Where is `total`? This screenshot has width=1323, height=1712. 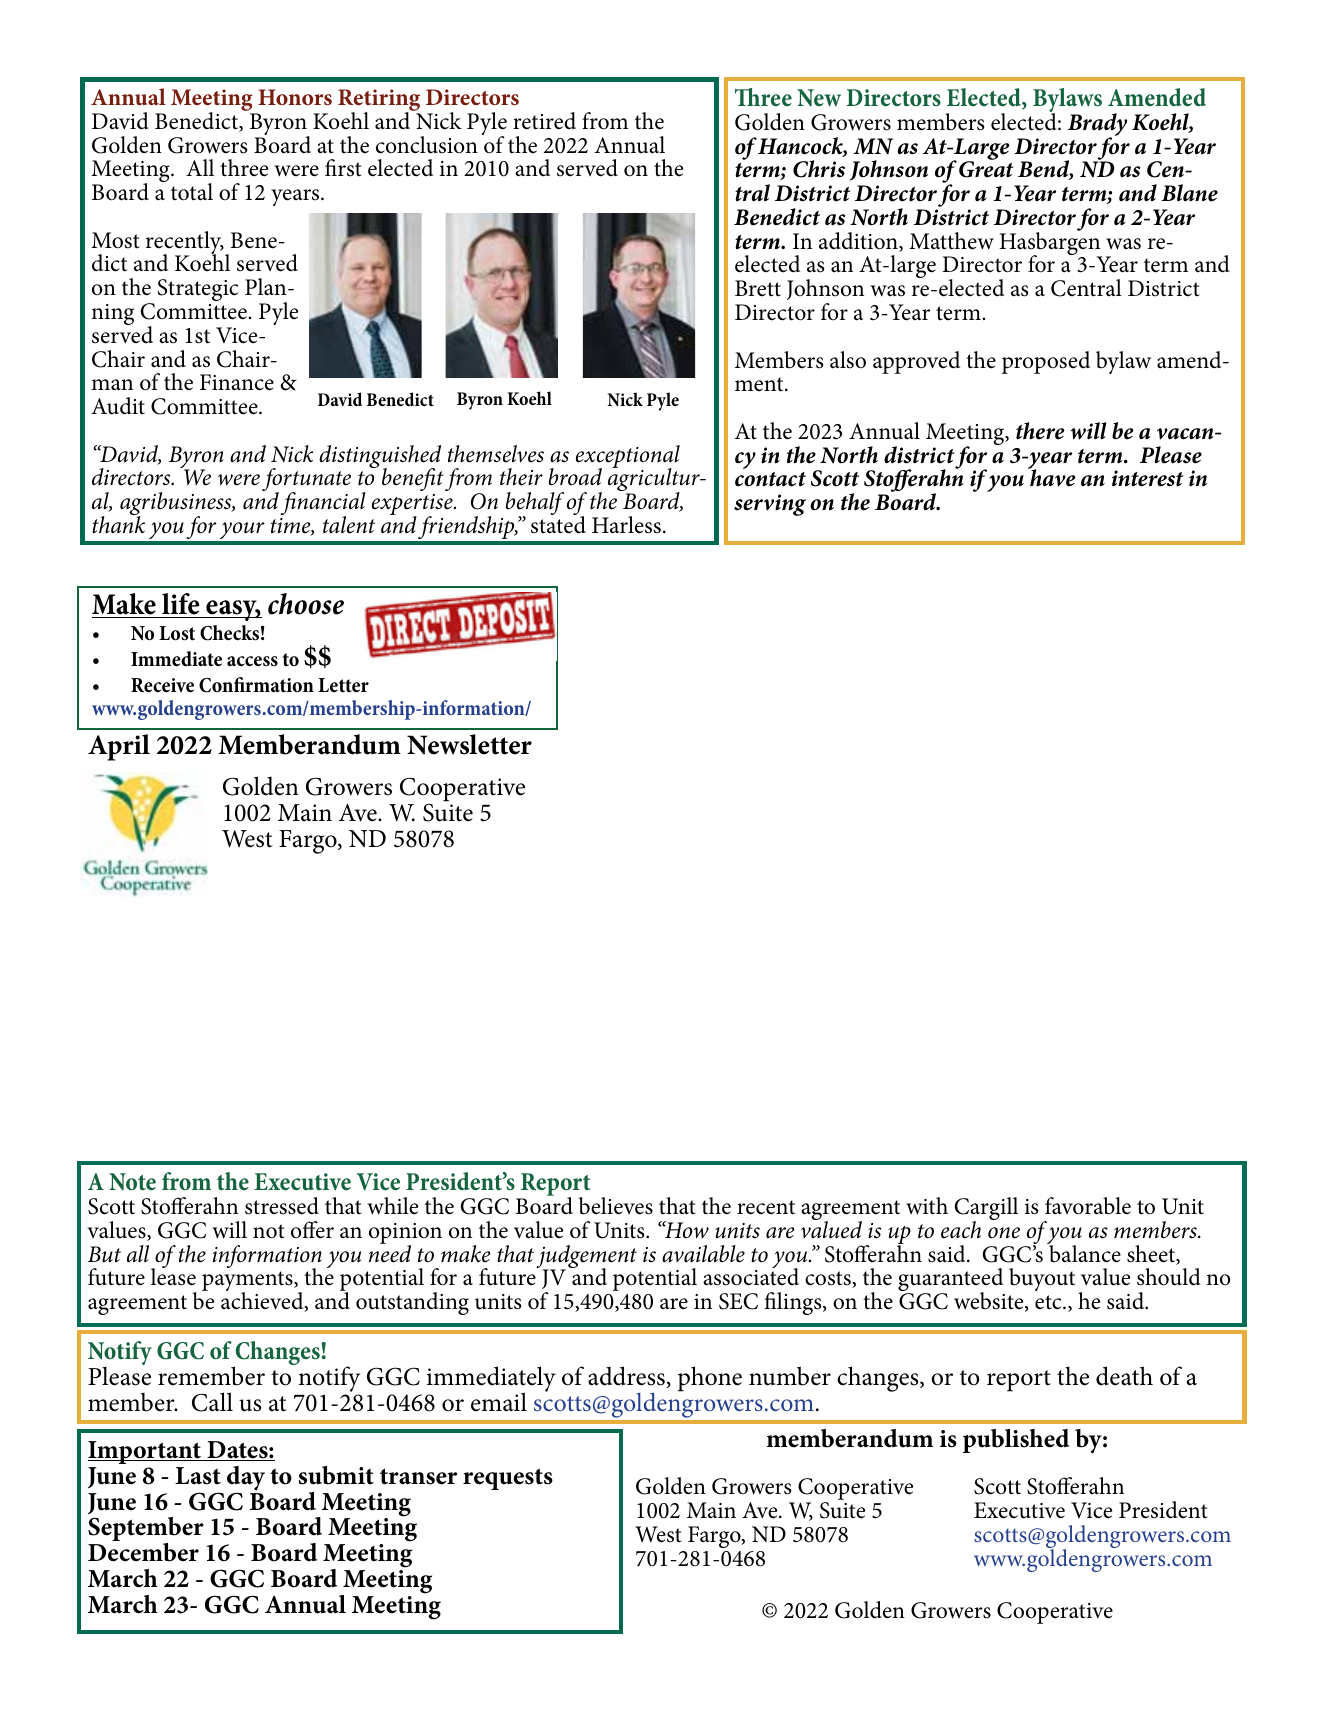 total is located at coordinates (192, 192).
